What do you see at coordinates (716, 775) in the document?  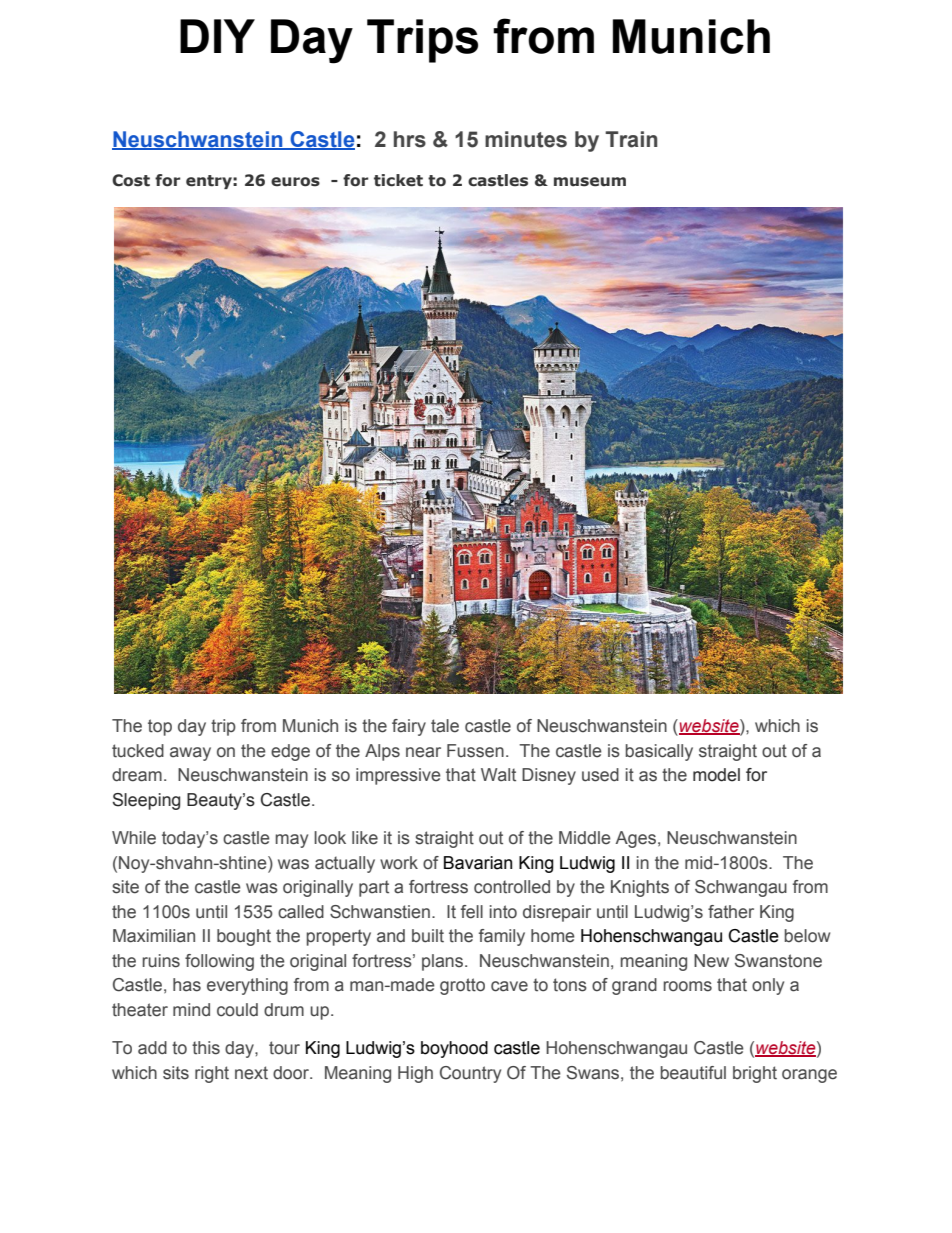 I see `model` at bounding box center [716, 775].
